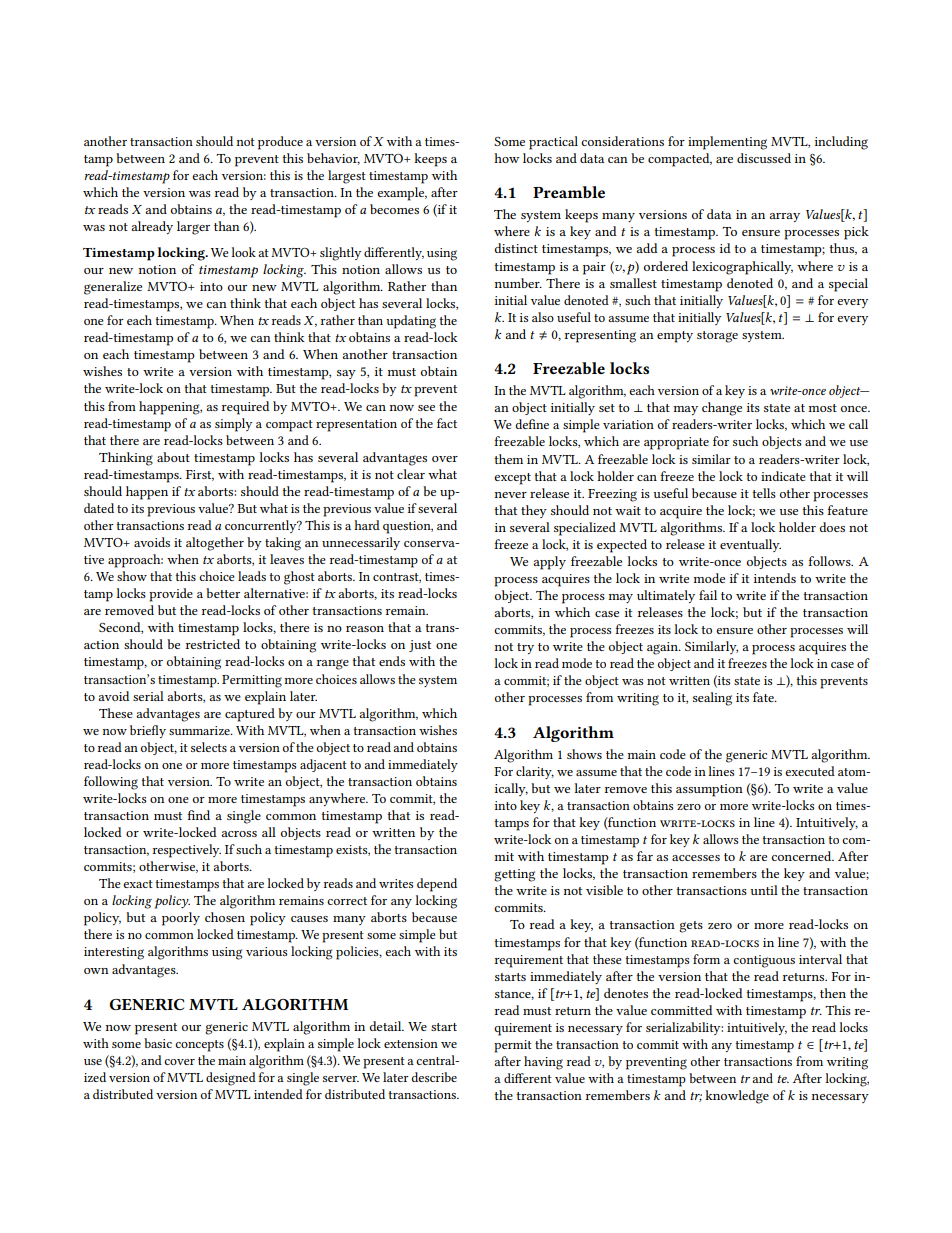  What do you see at coordinates (402, 194) in the screenshot?
I see `example` at bounding box center [402, 194].
